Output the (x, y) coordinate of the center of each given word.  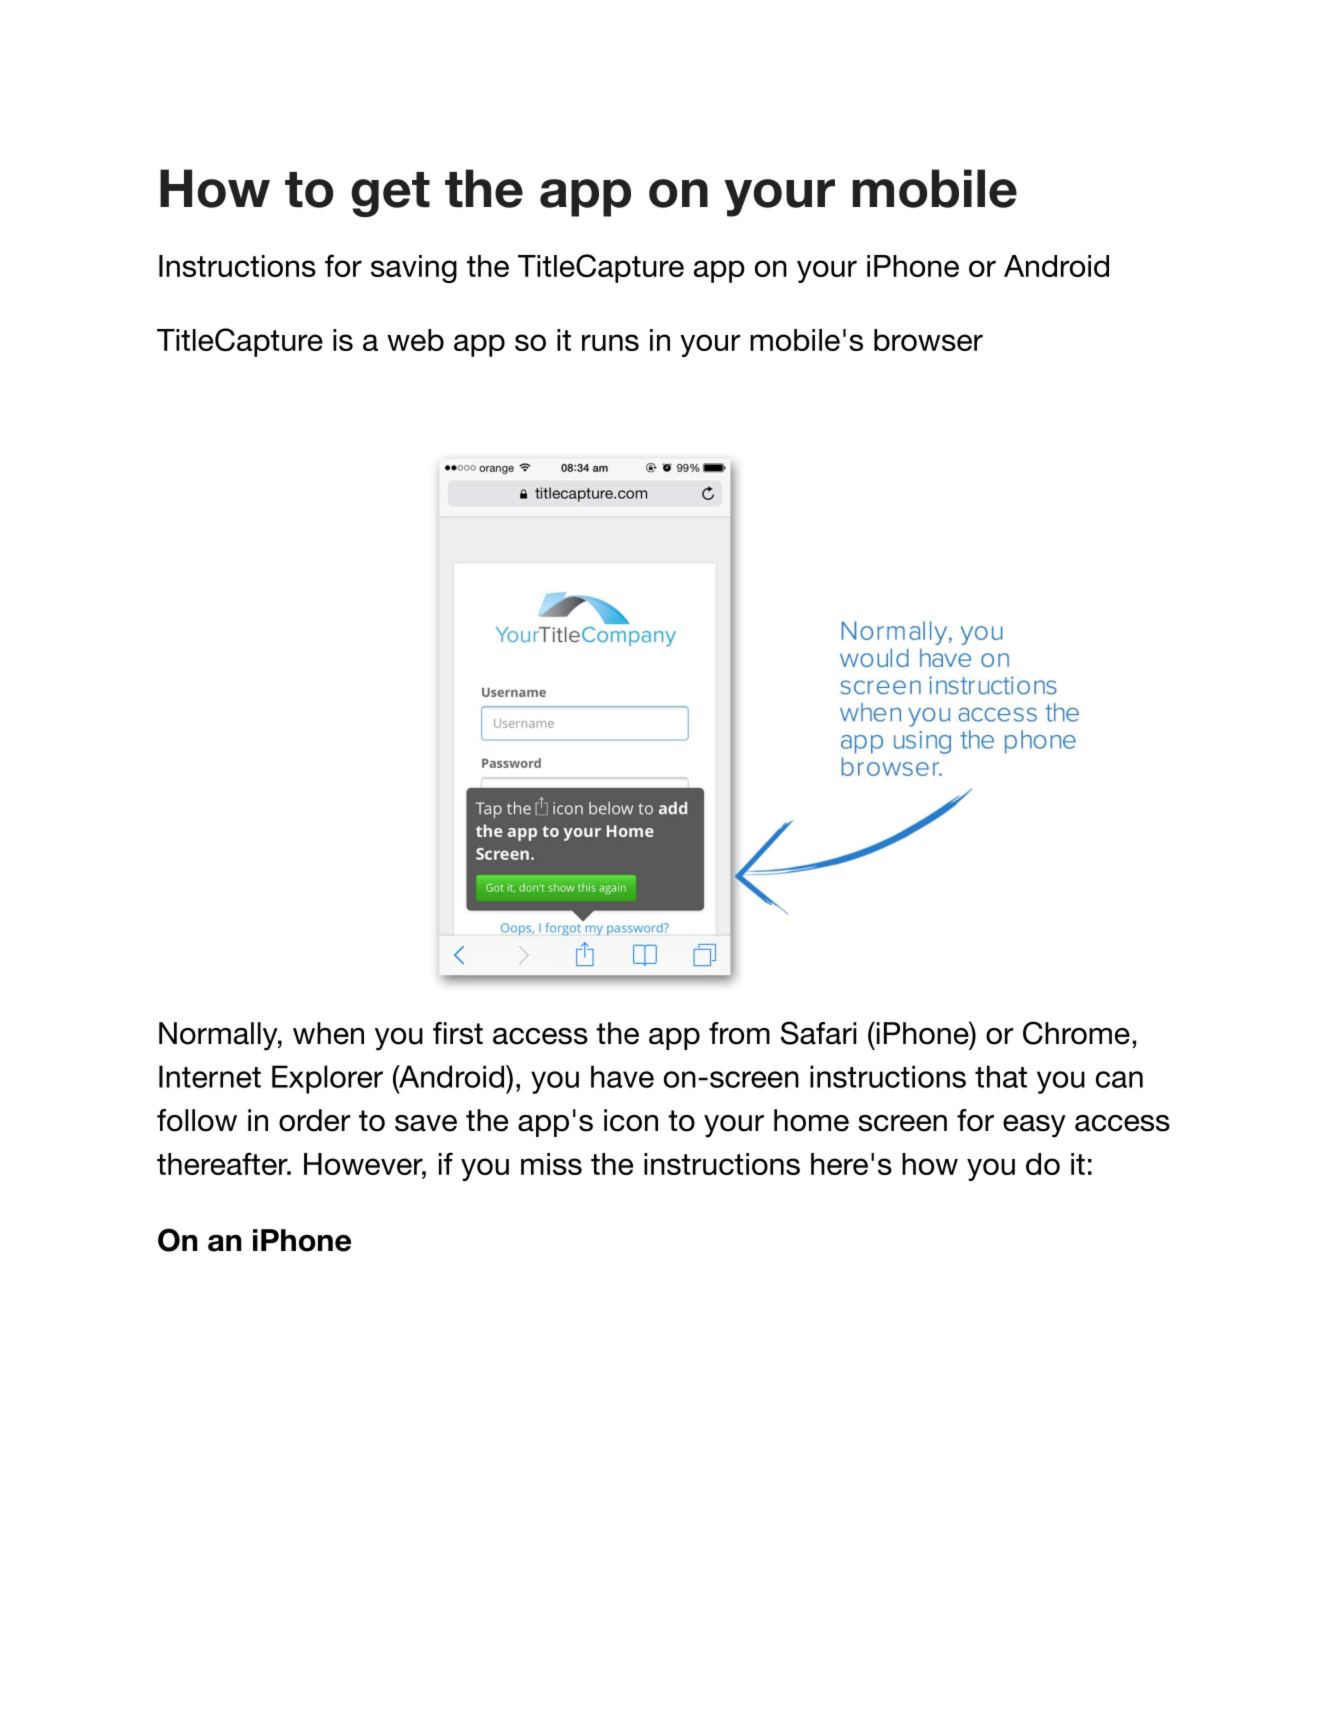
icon (631, 1120)
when (328, 1033)
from (739, 1033)
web (415, 340)
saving (414, 269)
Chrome (1076, 1033)
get (390, 194)
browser (928, 340)
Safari (819, 1033)
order (314, 1120)
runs (610, 342)
